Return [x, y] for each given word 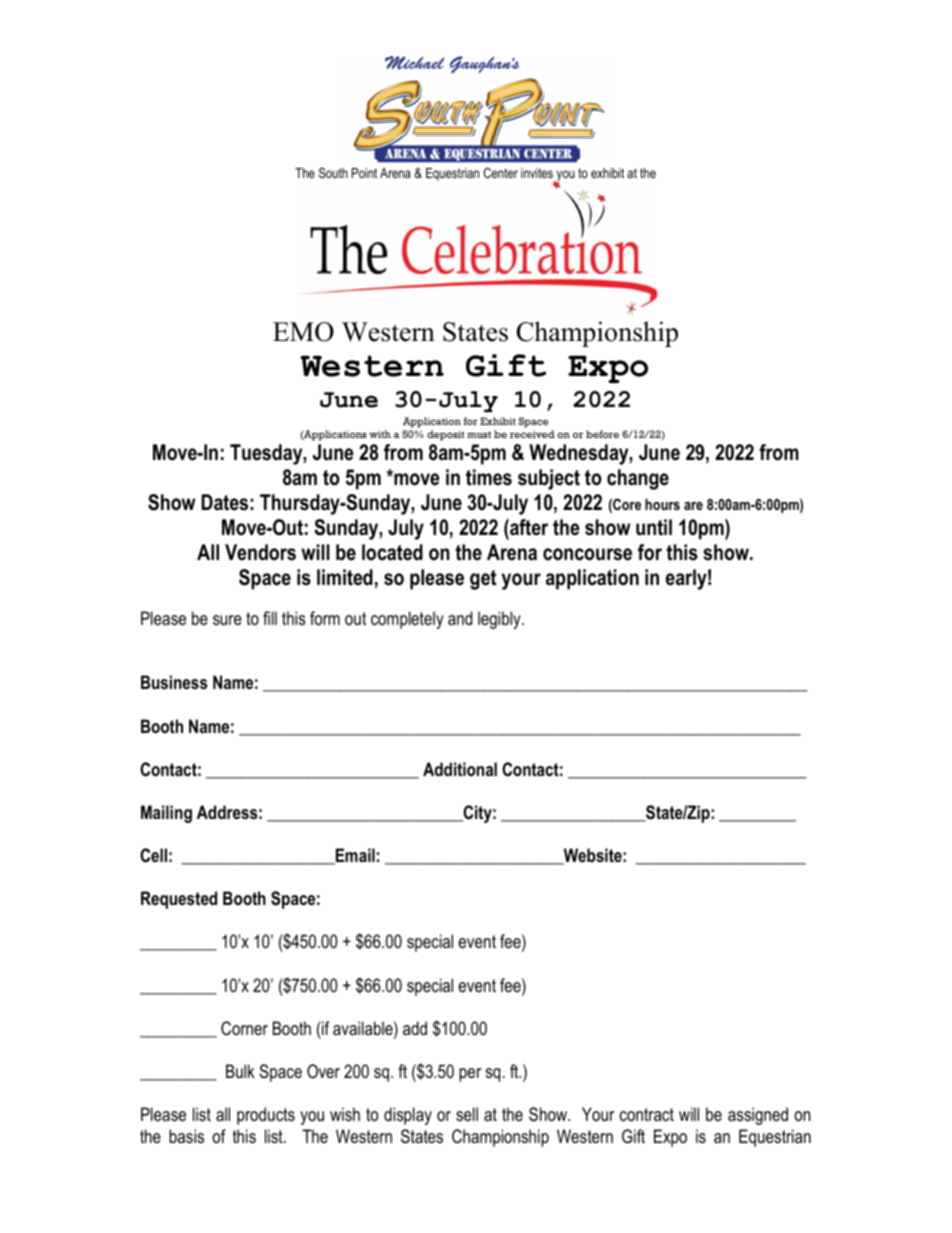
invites [537, 173]
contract [647, 1114]
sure [227, 620]
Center [501, 173]
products [266, 1116]
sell [467, 1114]
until [654, 527]
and [460, 618]
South [333, 173]
